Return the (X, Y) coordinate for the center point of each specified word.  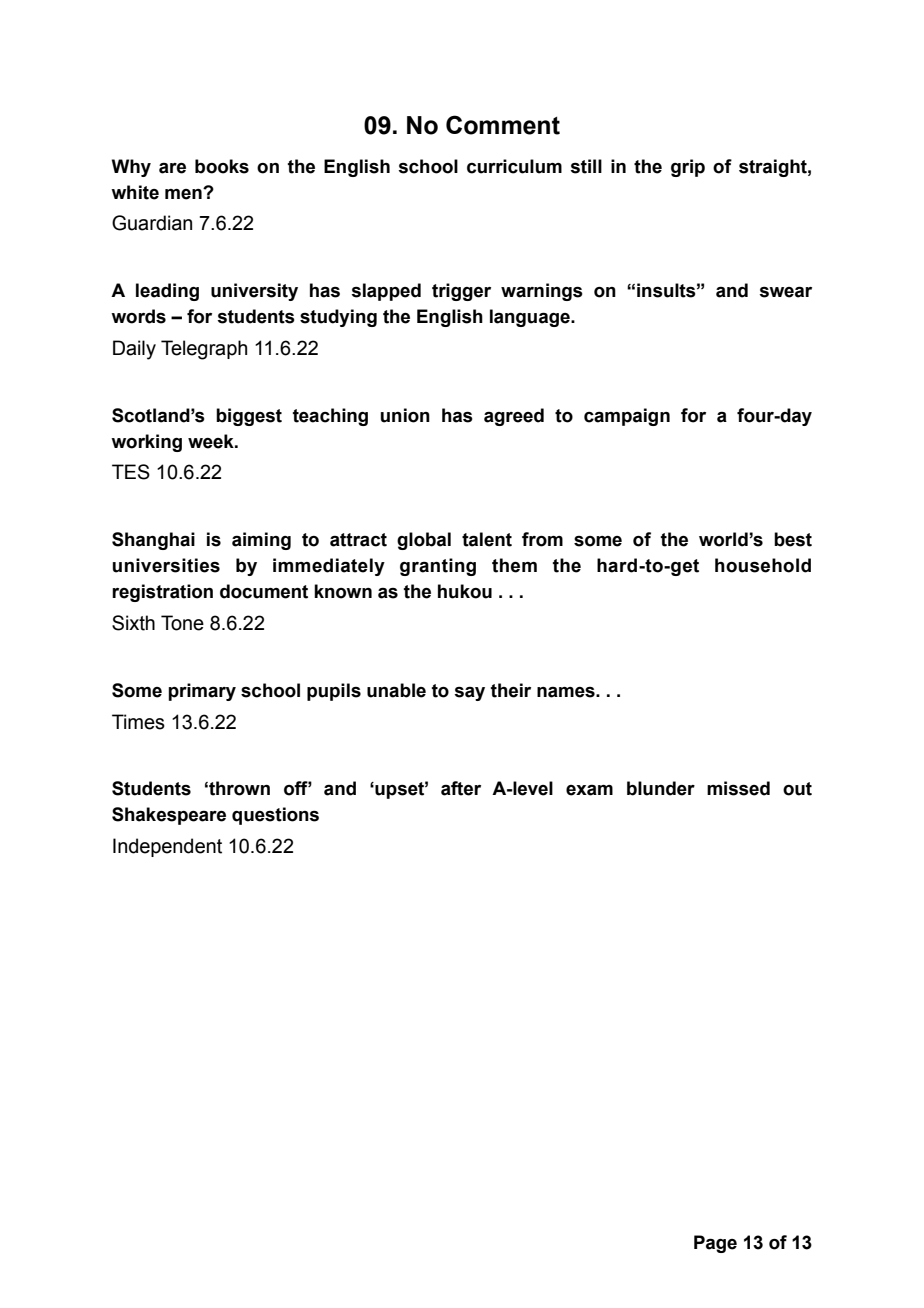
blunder (661, 788)
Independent (167, 847)
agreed (514, 417)
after (461, 788)
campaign (627, 417)
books (222, 166)
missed (738, 788)
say (469, 694)
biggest (249, 417)
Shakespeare (169, 816)
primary (202, 692)
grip (688, 168)
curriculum (514, 166)
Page (715, 1244)
